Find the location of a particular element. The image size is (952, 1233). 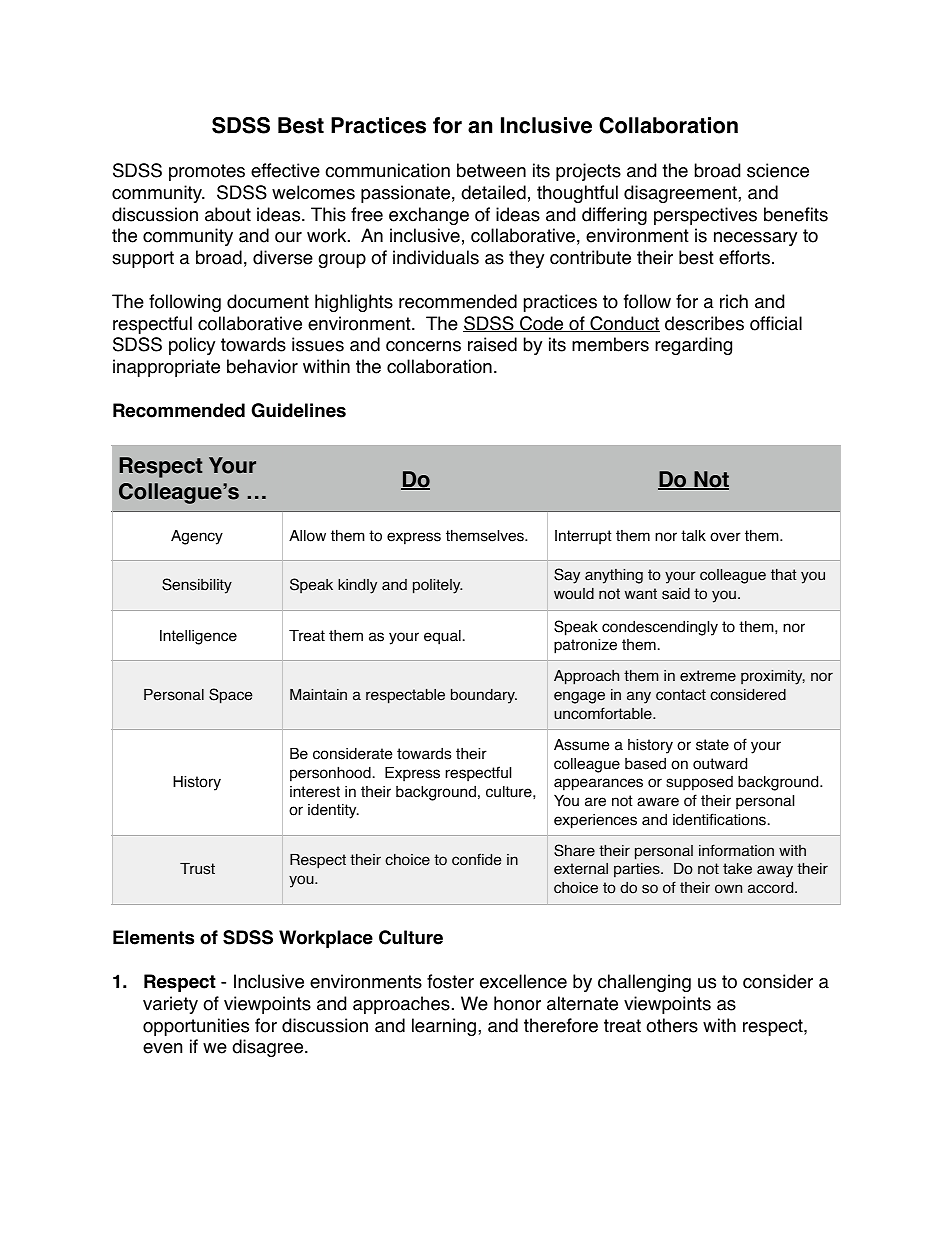

boundary is located at coordinates (484, 696).
